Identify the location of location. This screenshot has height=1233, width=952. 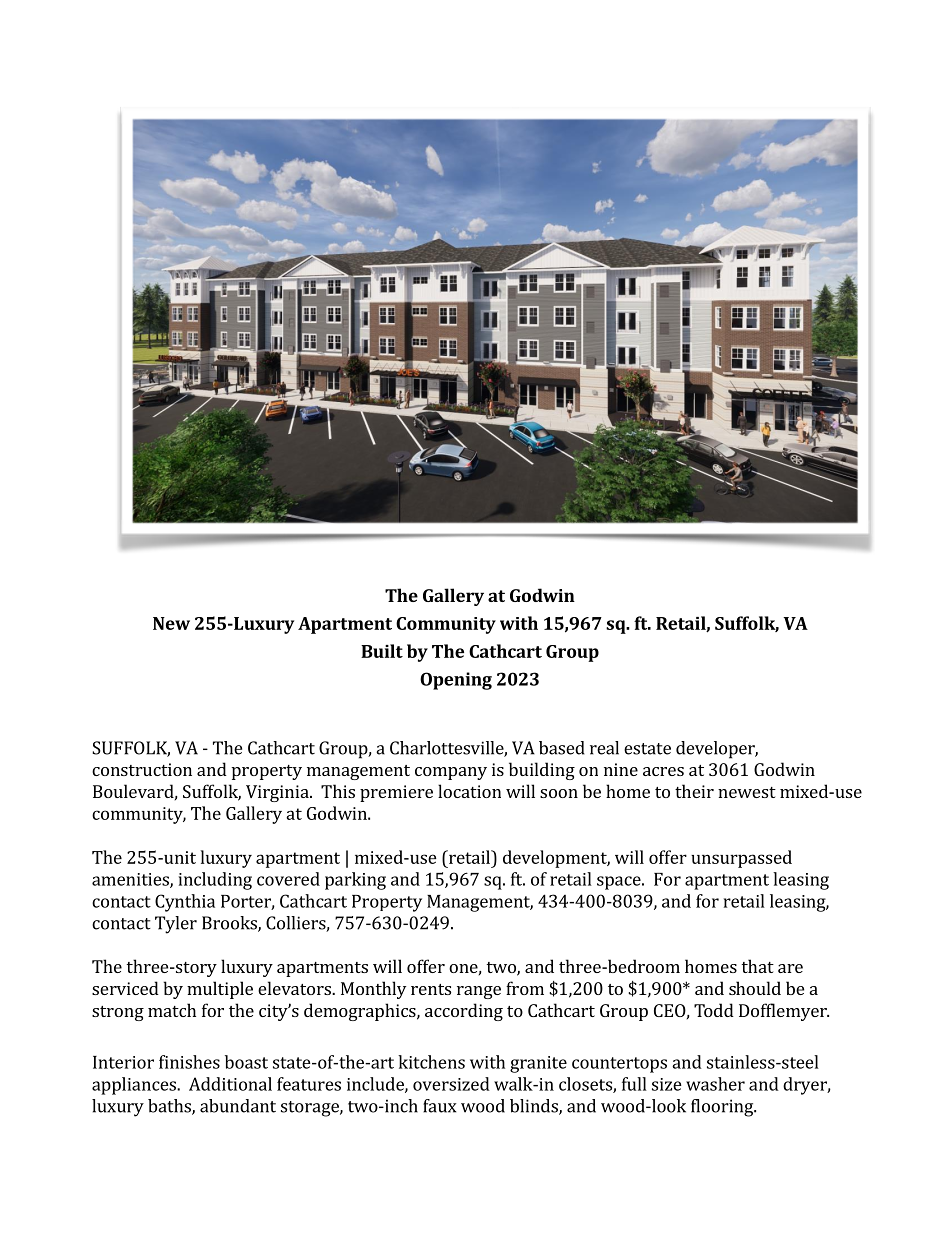
(469, 791).
